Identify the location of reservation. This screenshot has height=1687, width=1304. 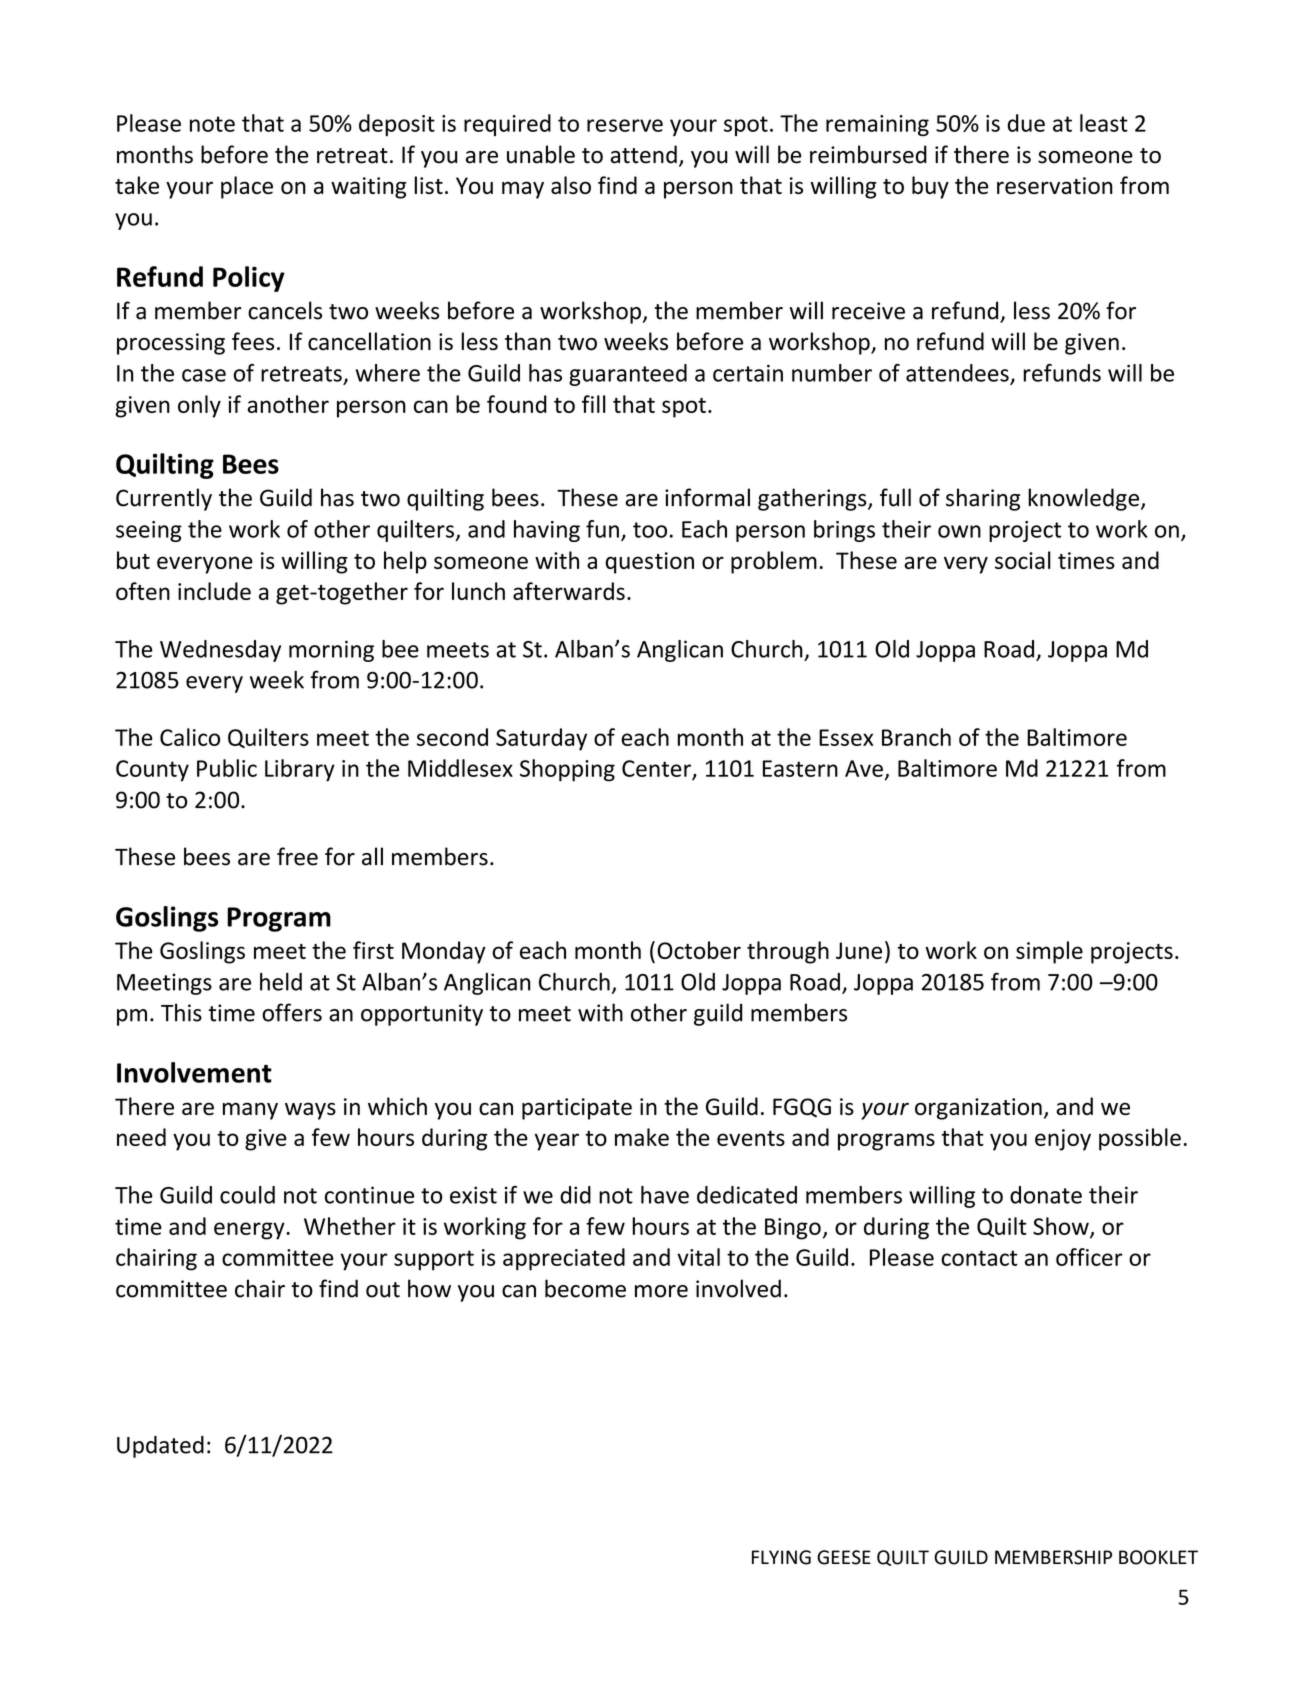
(1055, 185).
